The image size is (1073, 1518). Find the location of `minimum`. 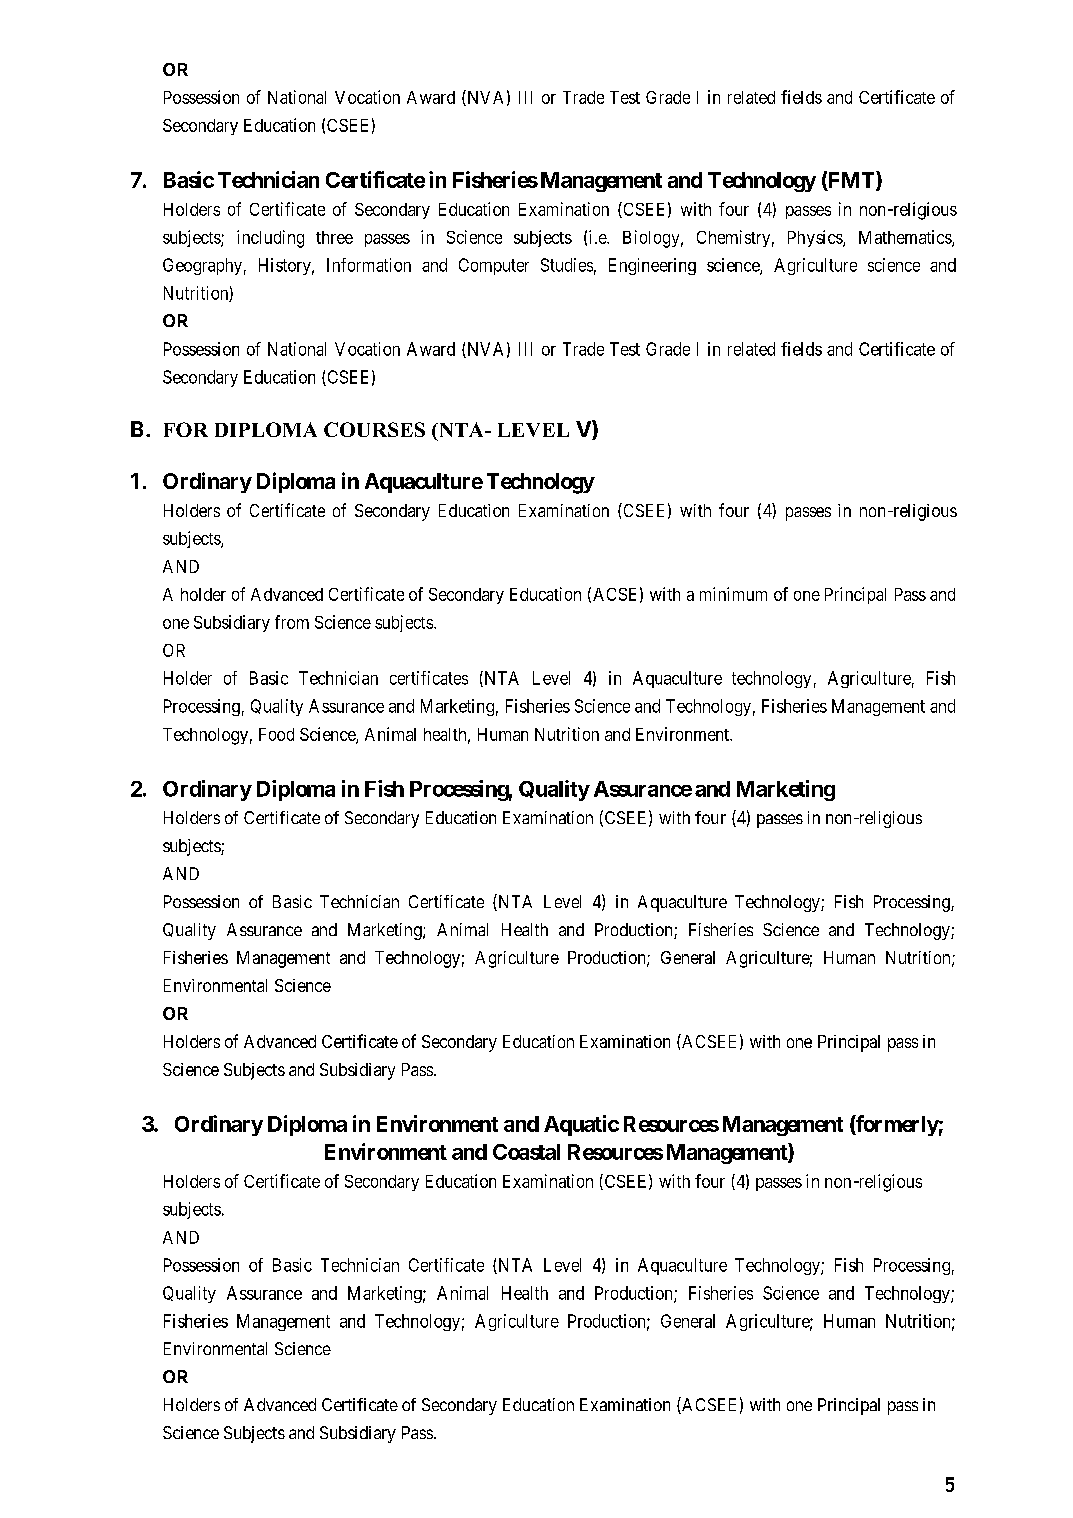

minimum is located at coordinates (733, 594).
